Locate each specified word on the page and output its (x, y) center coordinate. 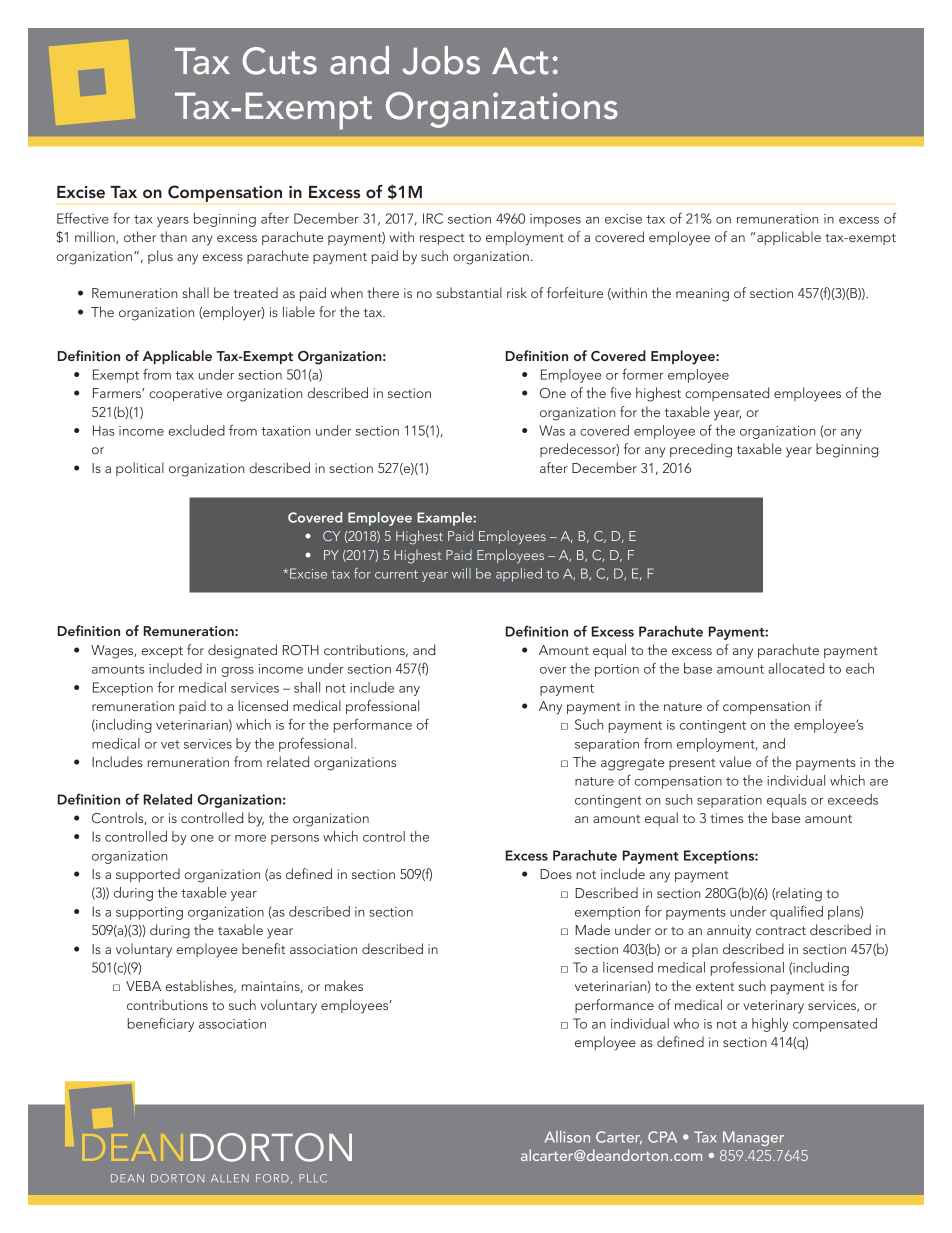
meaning (702, 295)
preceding (701, 450)
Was (552, 430)
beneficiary (160, 1024)
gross (237, 672)
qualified (796, 912)
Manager (753, 1138)
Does (556, 874)
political (140, 469)
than (173, 236)
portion (617, 670)
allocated (796, 668)
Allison (567, 1137)
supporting (149, 913)
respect (442, 239)
